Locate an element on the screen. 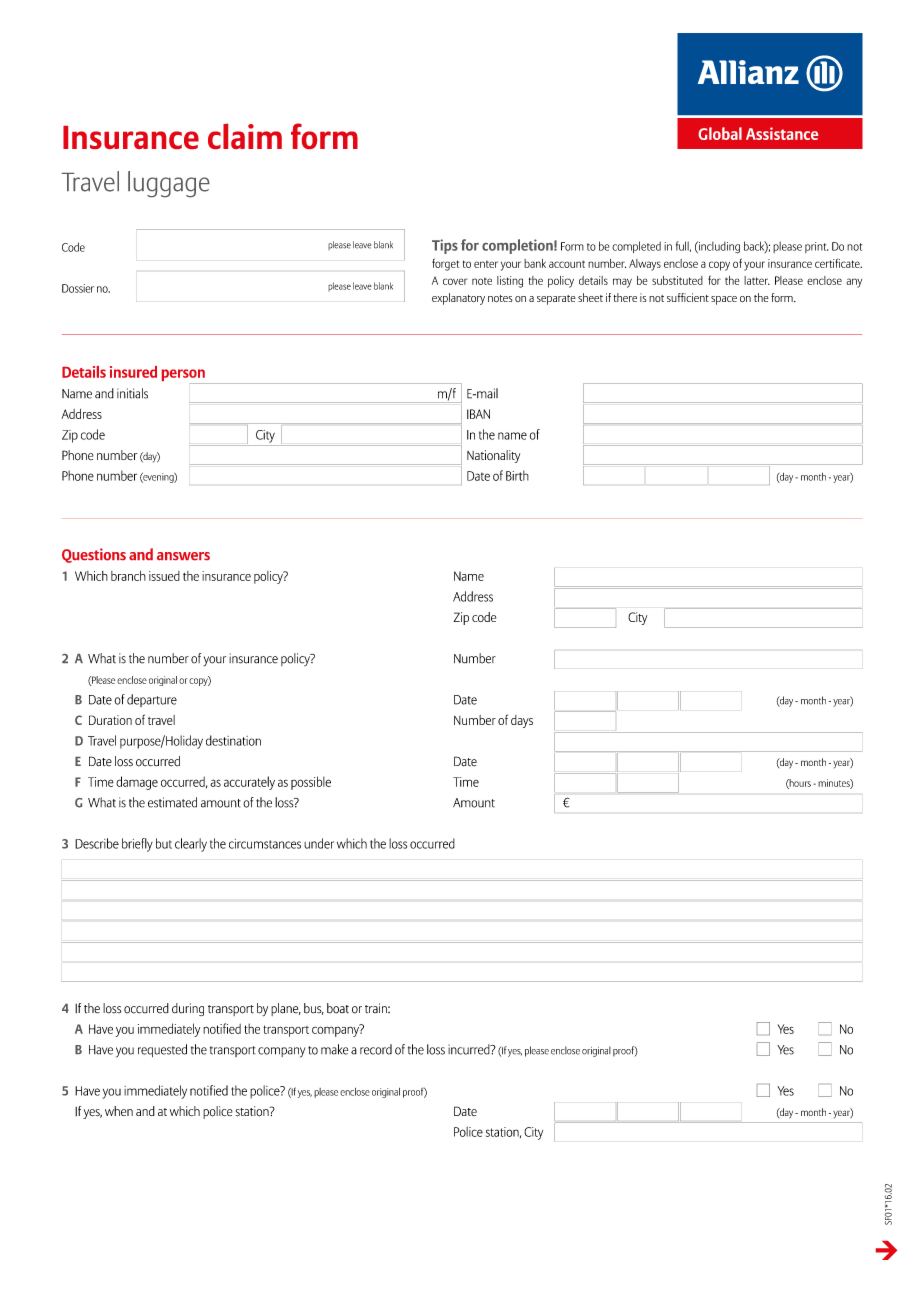 The image size is (924, 1308). issued is located at coordinates (164, 576).
